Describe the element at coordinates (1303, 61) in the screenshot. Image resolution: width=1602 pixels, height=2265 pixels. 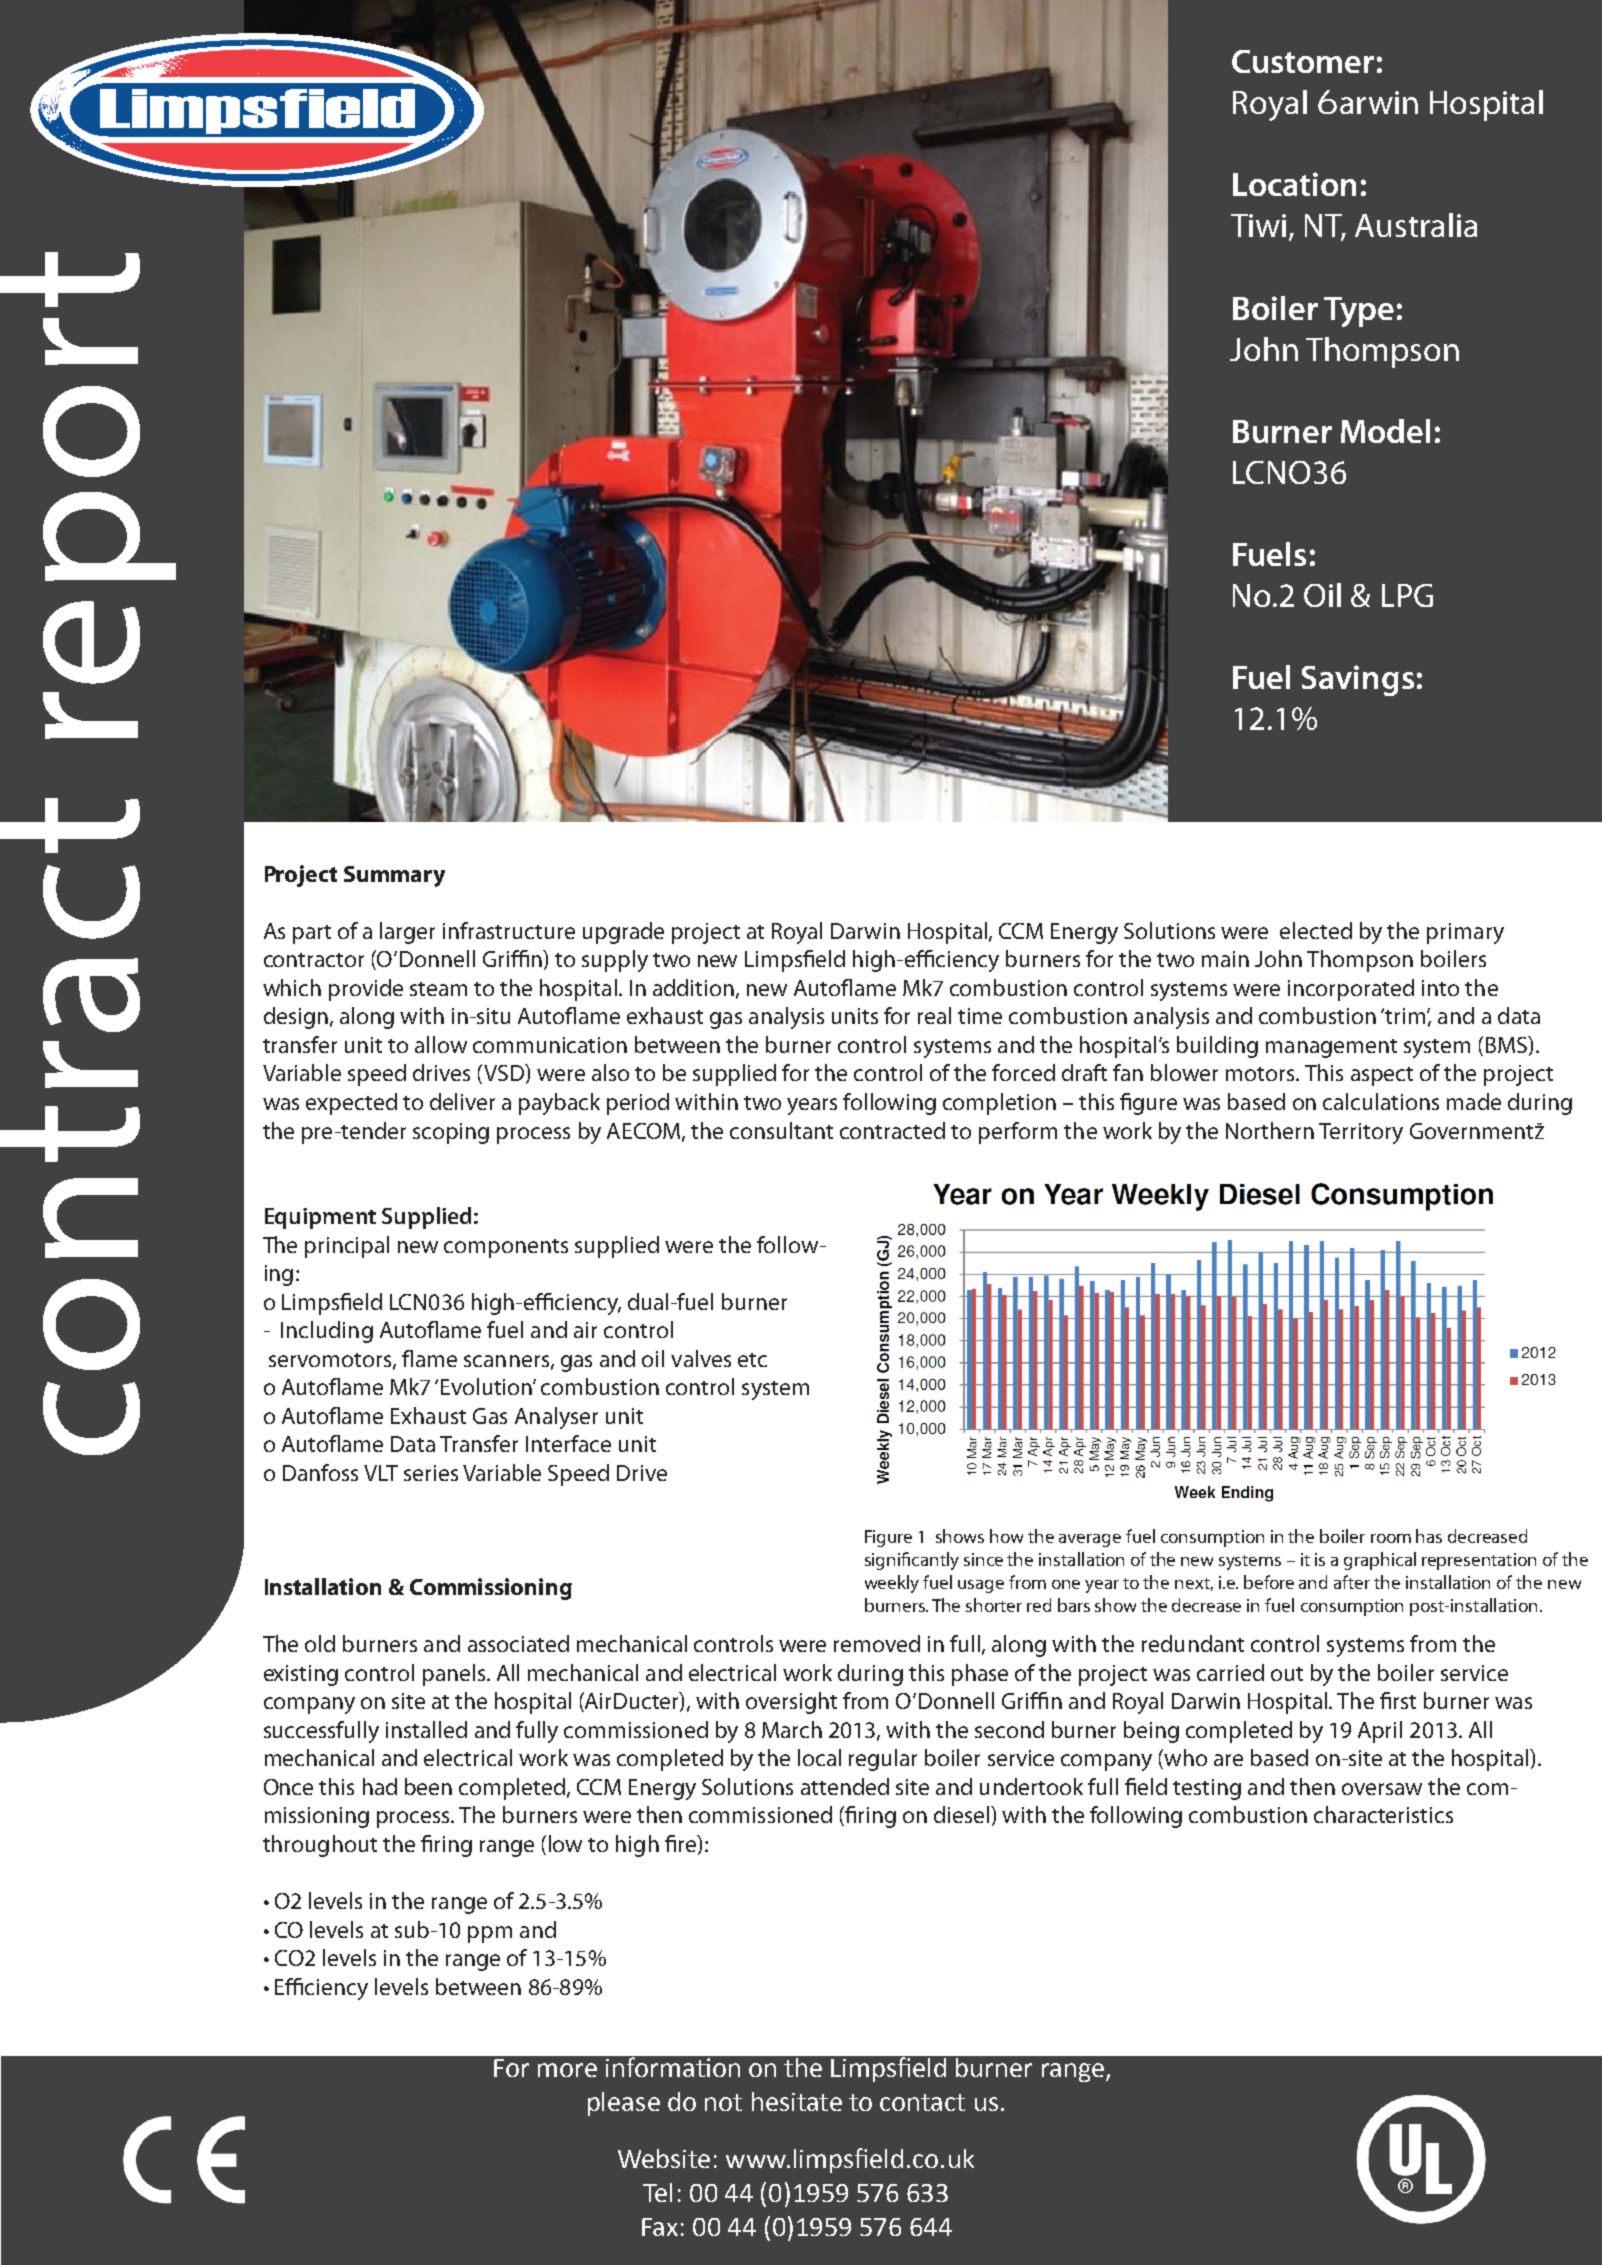
I see `Customer` at that location.
